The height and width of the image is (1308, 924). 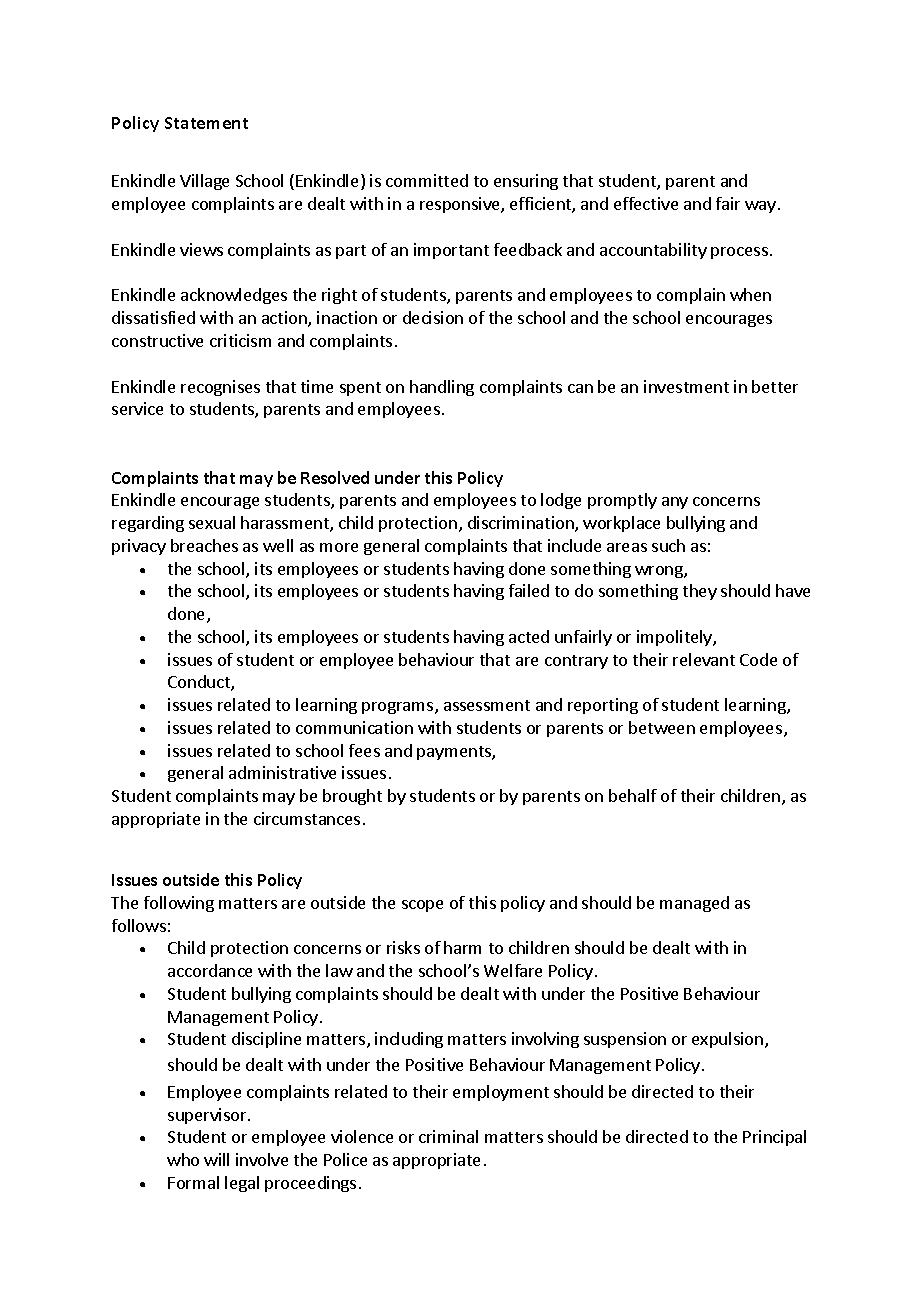 What do you see at coordinates (216, 1159) in the image?
I see `will` at bounding box center [216, 1159].
